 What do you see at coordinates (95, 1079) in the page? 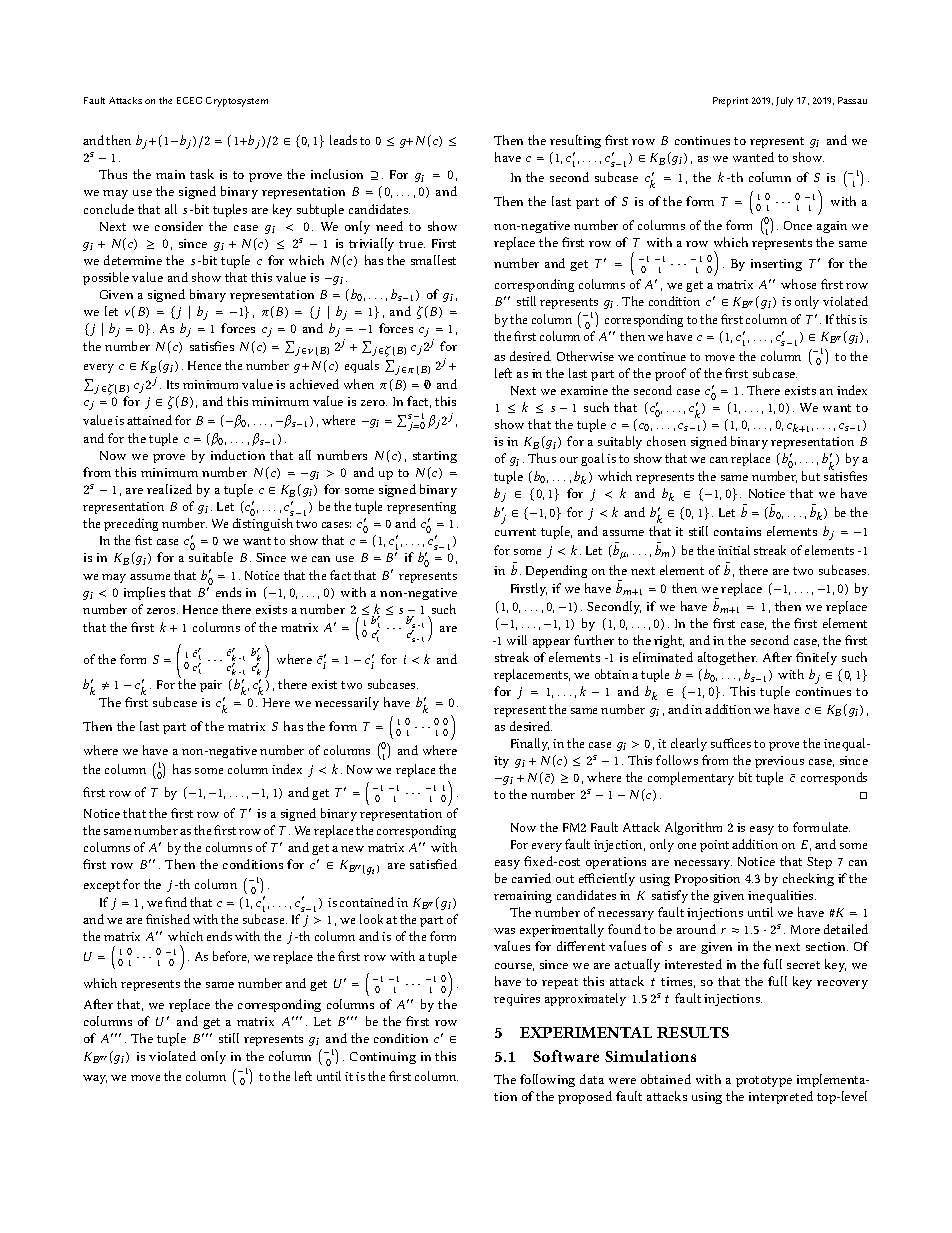
I see `way` at bounding box center [95, 1079].
